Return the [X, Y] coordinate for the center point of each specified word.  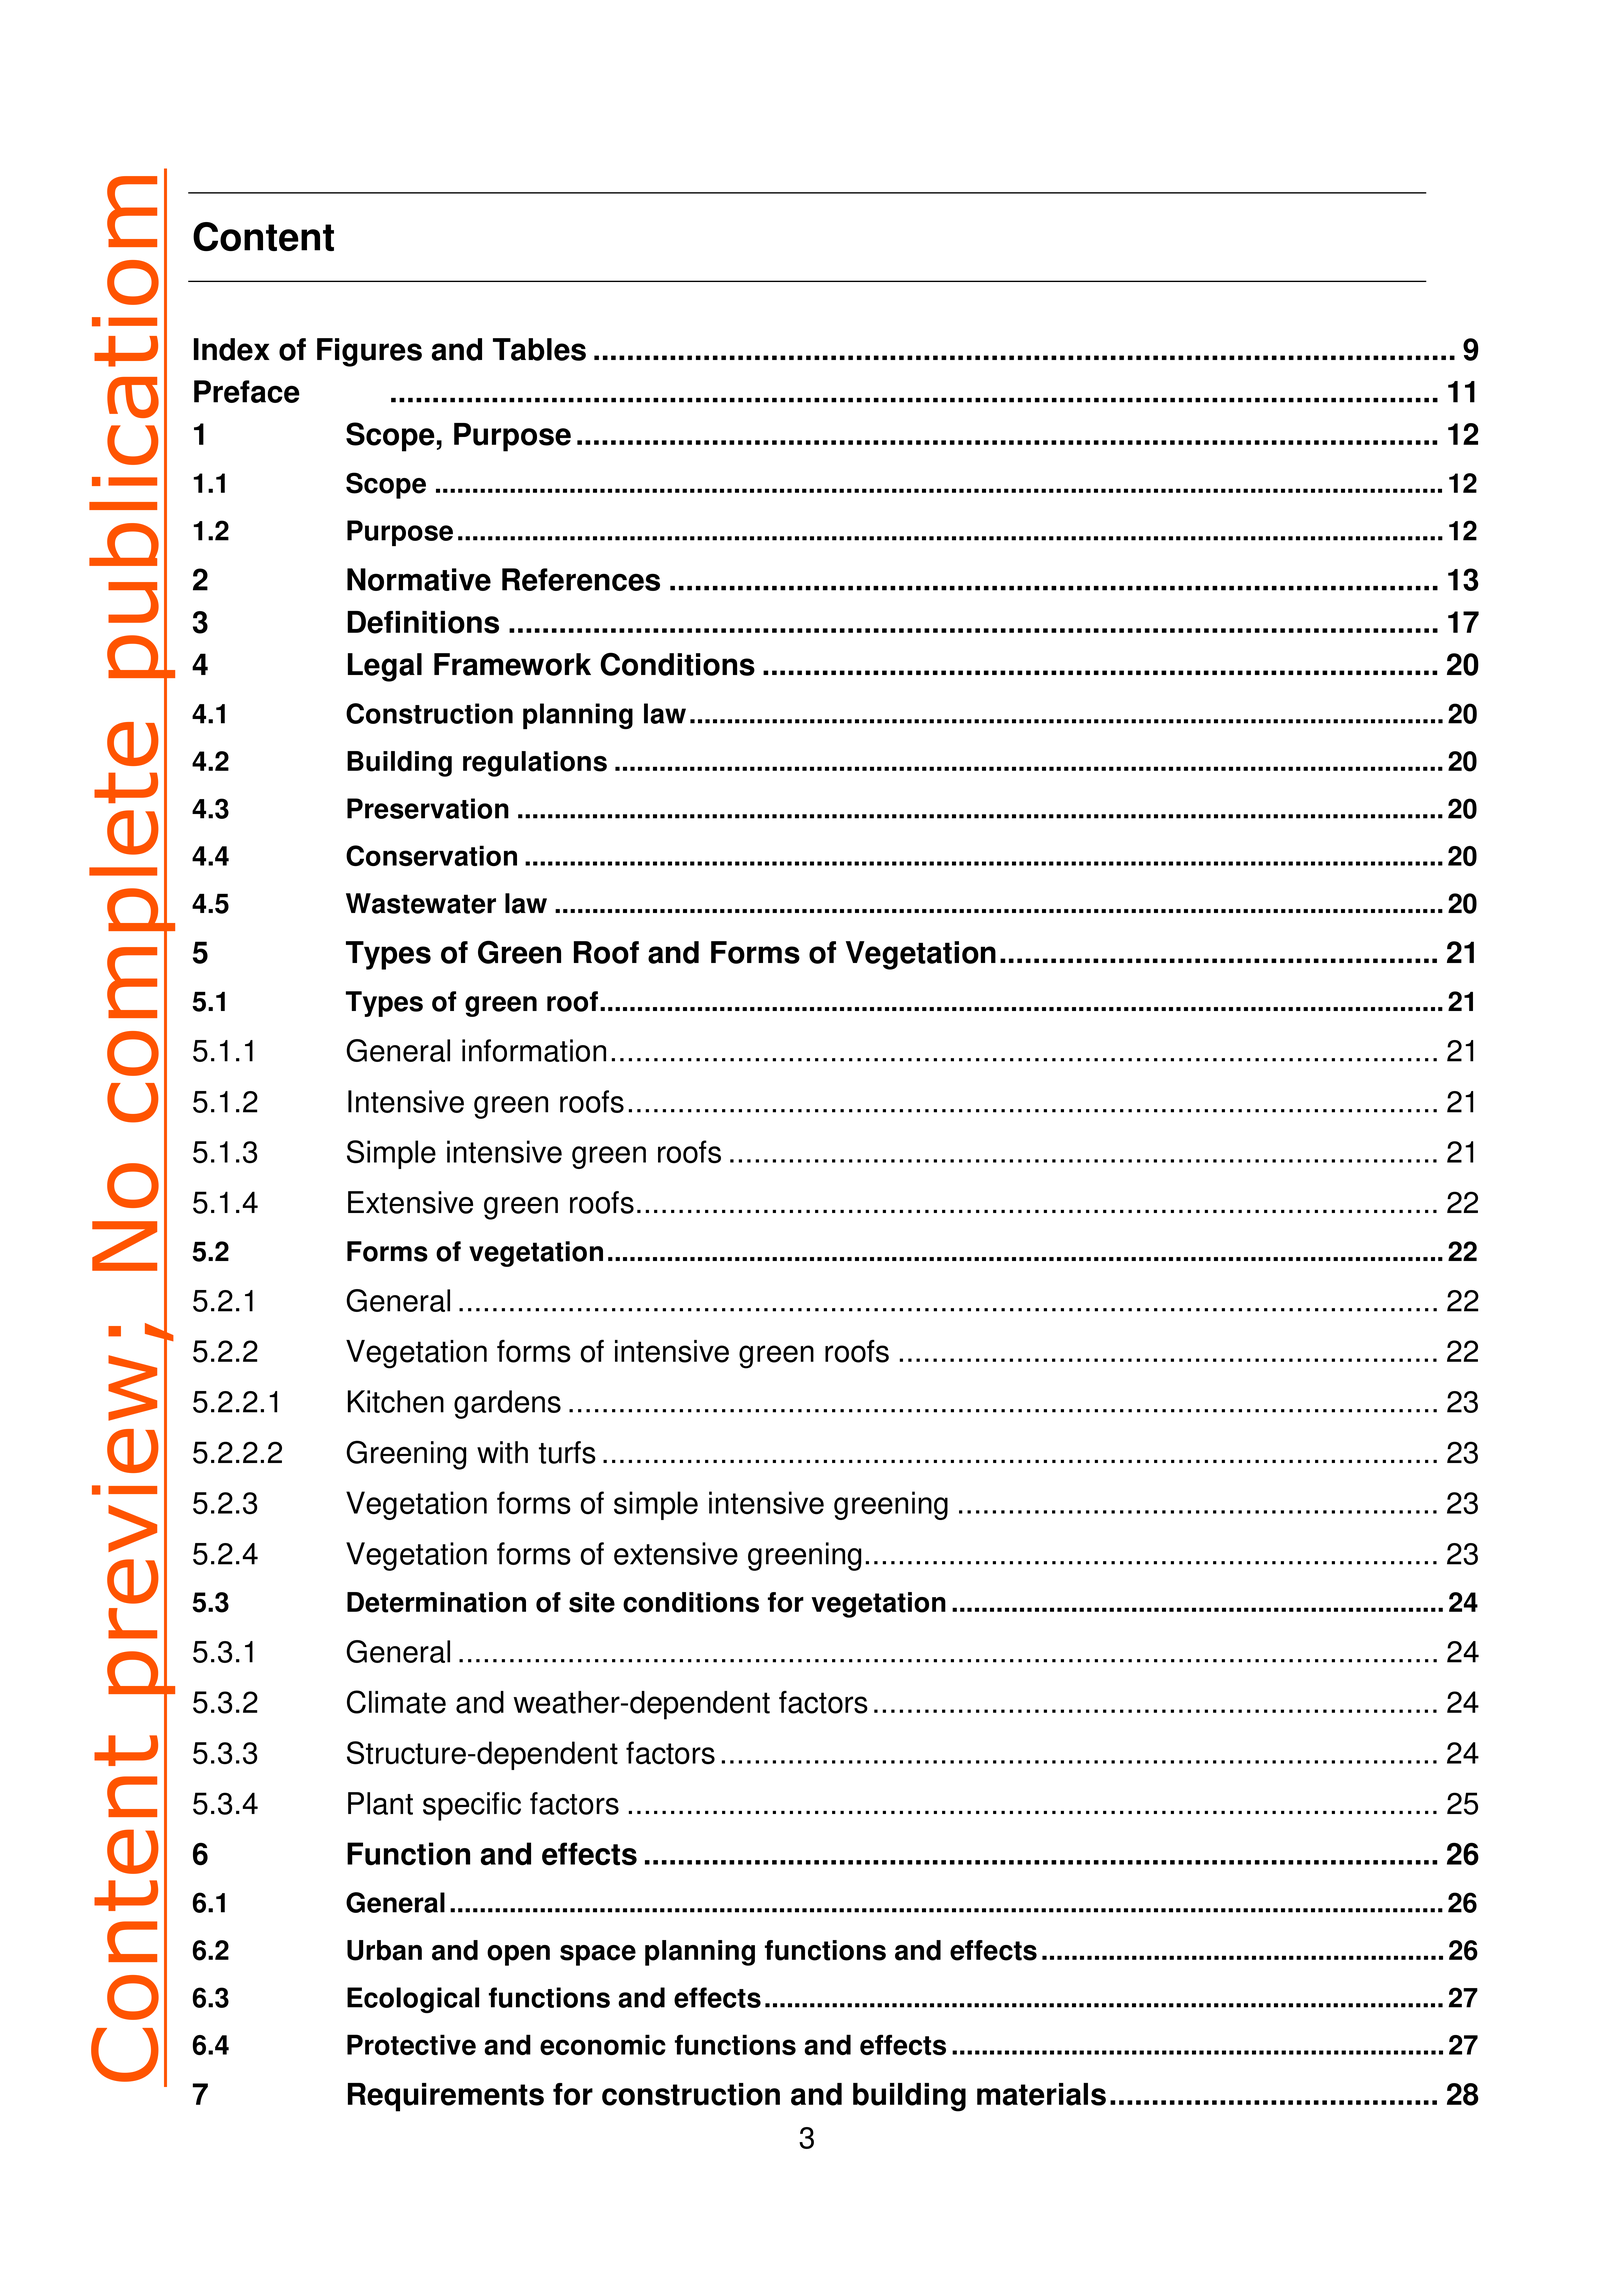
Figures [369, 352]
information [534, 1050]
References [581, 579]
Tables [539, 349]
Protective [411, 2044]
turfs [567, 1452]
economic [603, 2044]
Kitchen [396, 1401]
